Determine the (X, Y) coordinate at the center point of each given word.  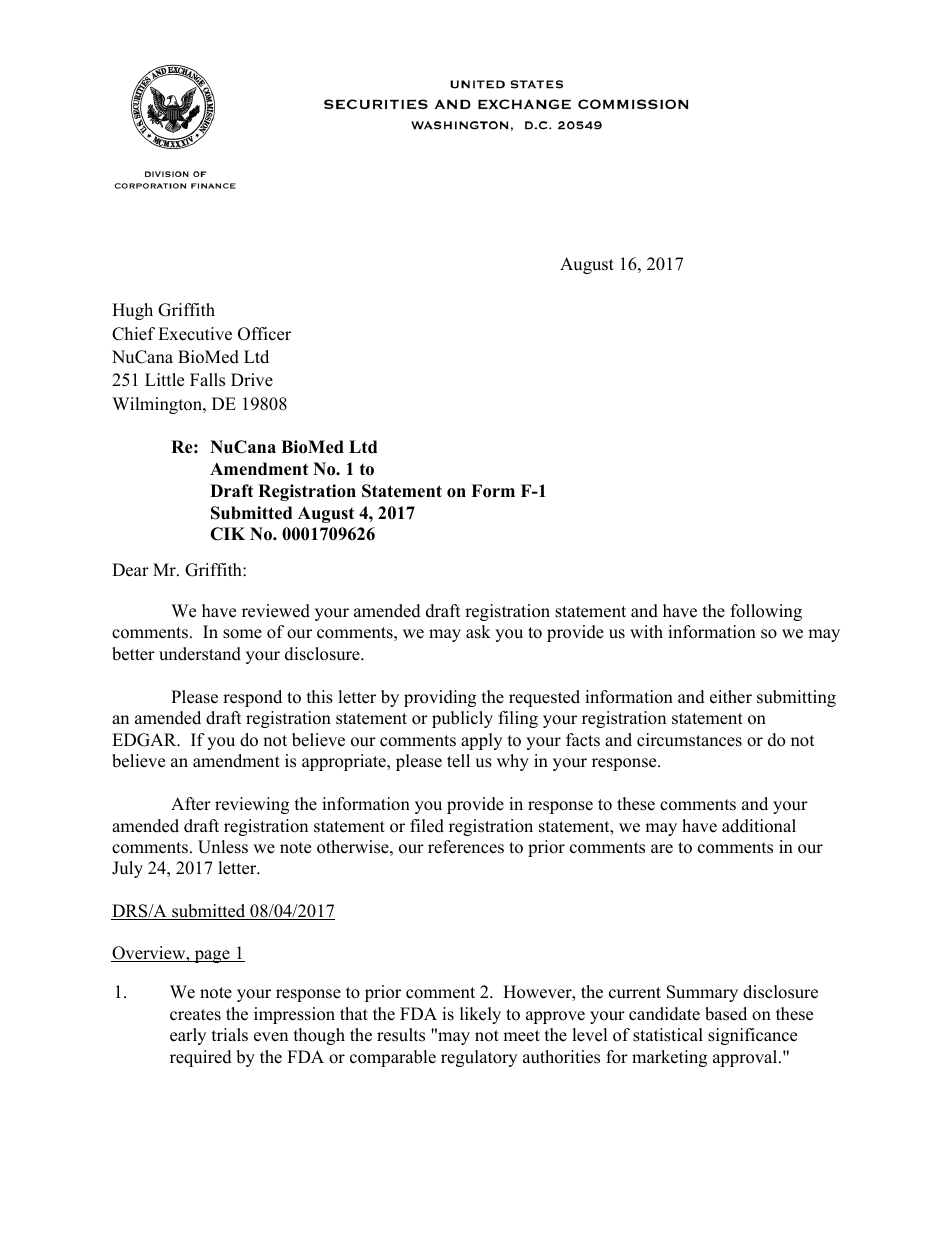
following (766, 612)
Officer (264, 334)
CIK (227, 534)
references (466, 847)
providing (440, 698)
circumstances (689, 740)
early (188, 1036)
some (242, 634)
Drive (252, 380)
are (662, 849)
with (646, 631)
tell (458, 761)
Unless (223, 847)
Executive (195, 334)
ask (478, 632)
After (191, 804)
